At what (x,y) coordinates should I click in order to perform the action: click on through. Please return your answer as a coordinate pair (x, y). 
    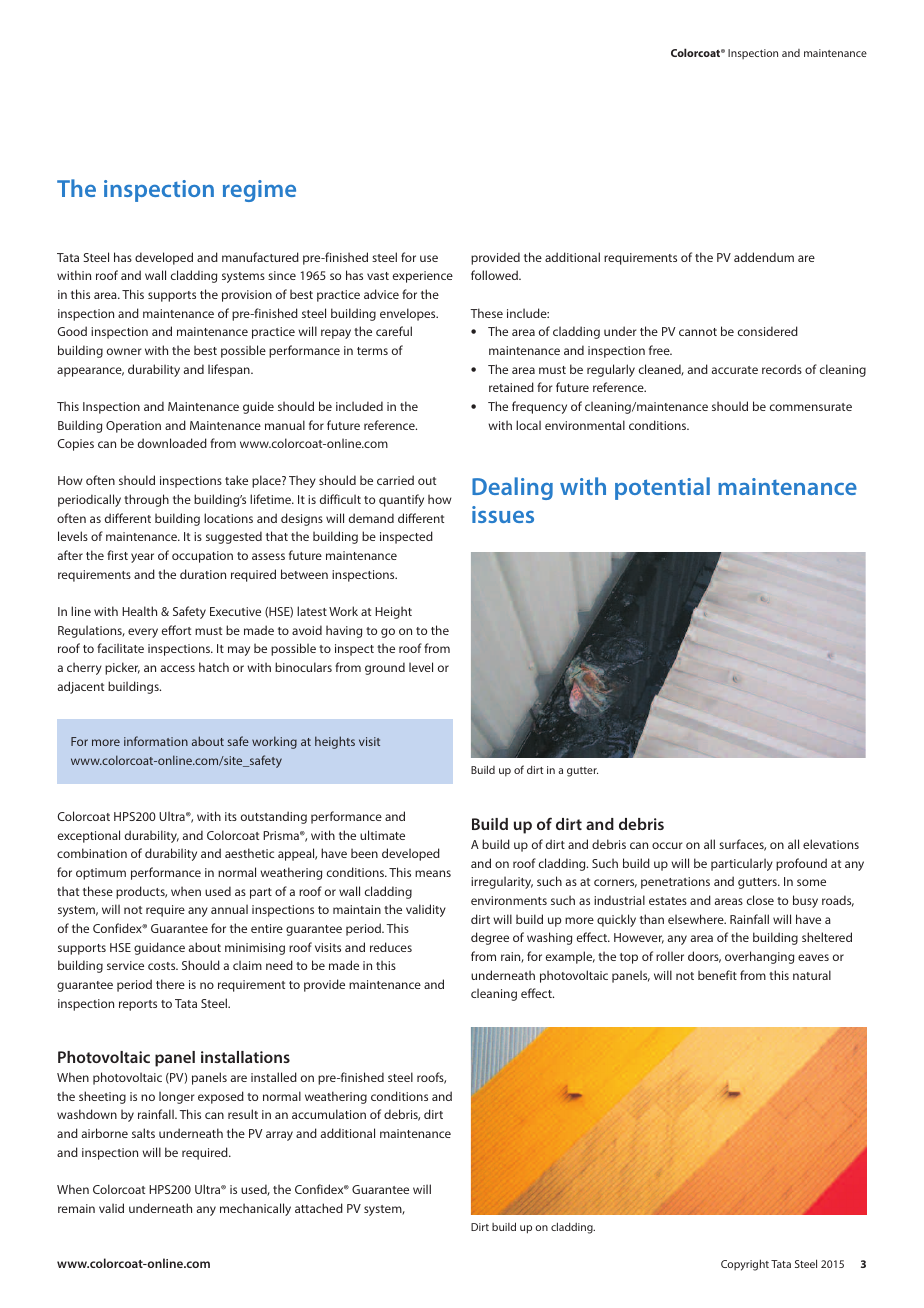
    Looking at the image, I should click on (146, 500).
